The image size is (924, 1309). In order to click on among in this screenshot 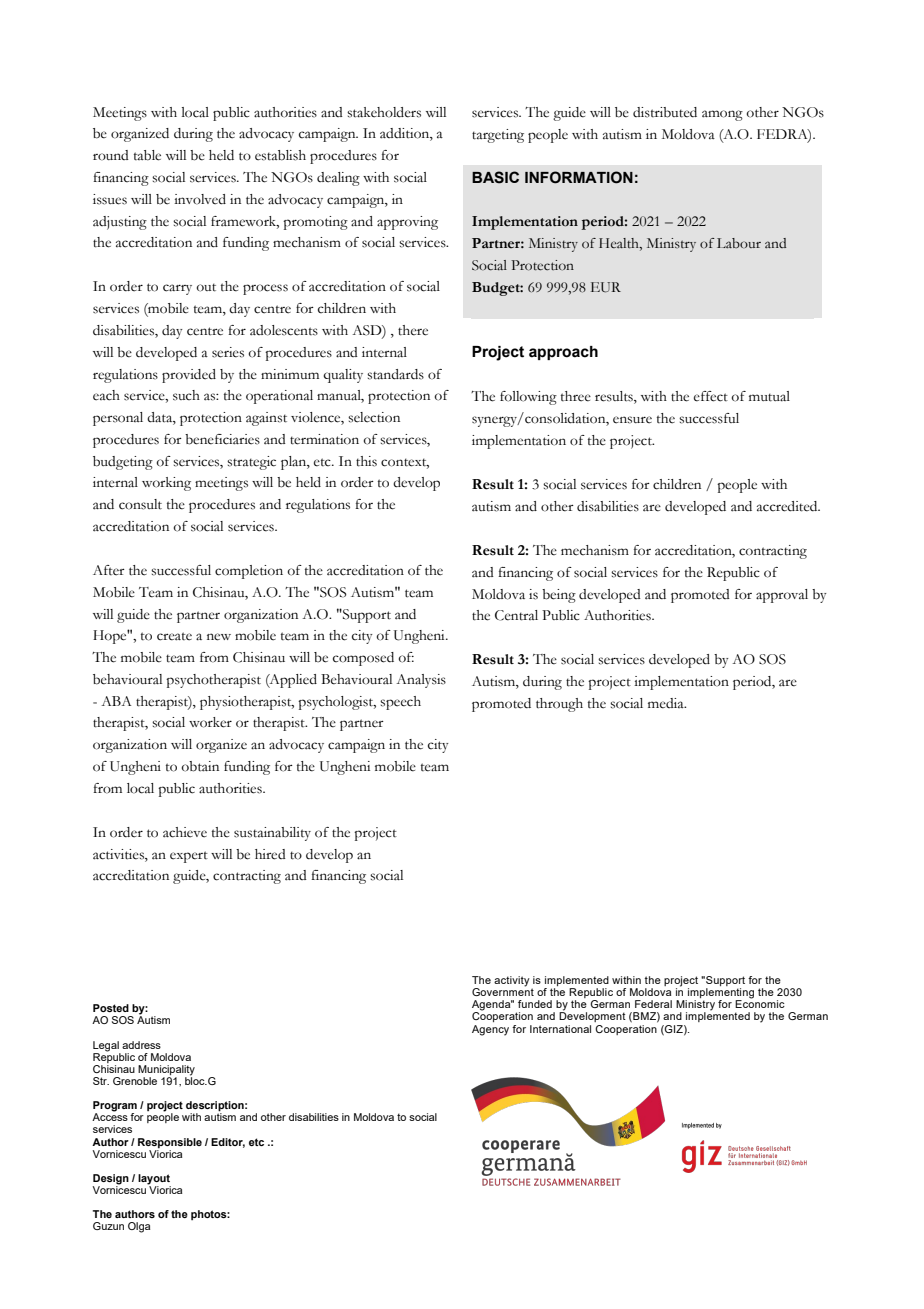, I will do `click(722, 115)`.
